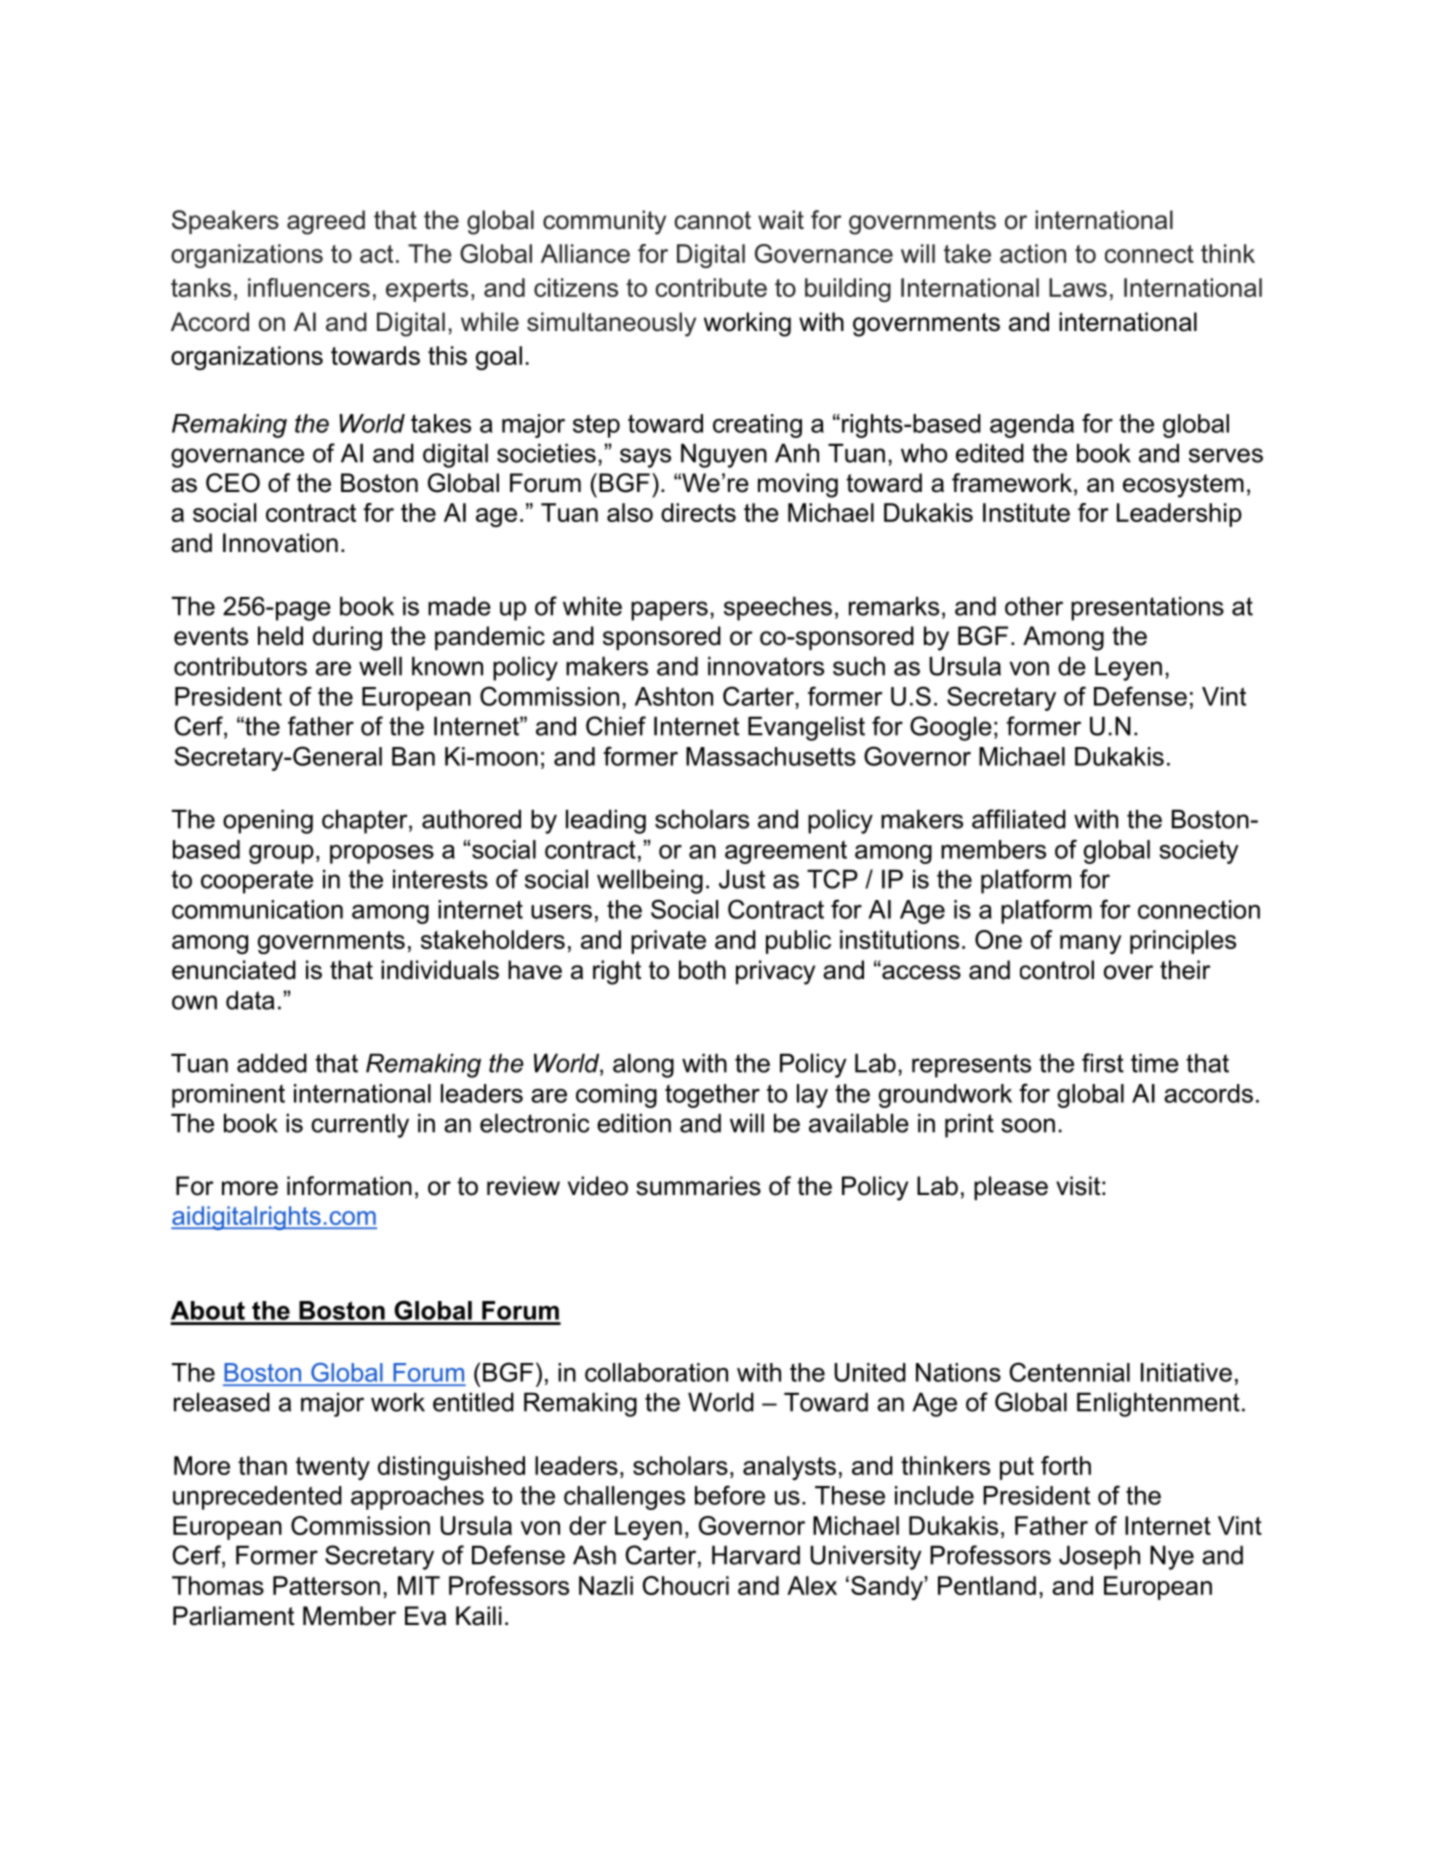 The width and height of the page is (1430, 1850). What do you see at coordinates (698, 1186) in the page?
I see `summaries` at bounding box center [698, 1186].
